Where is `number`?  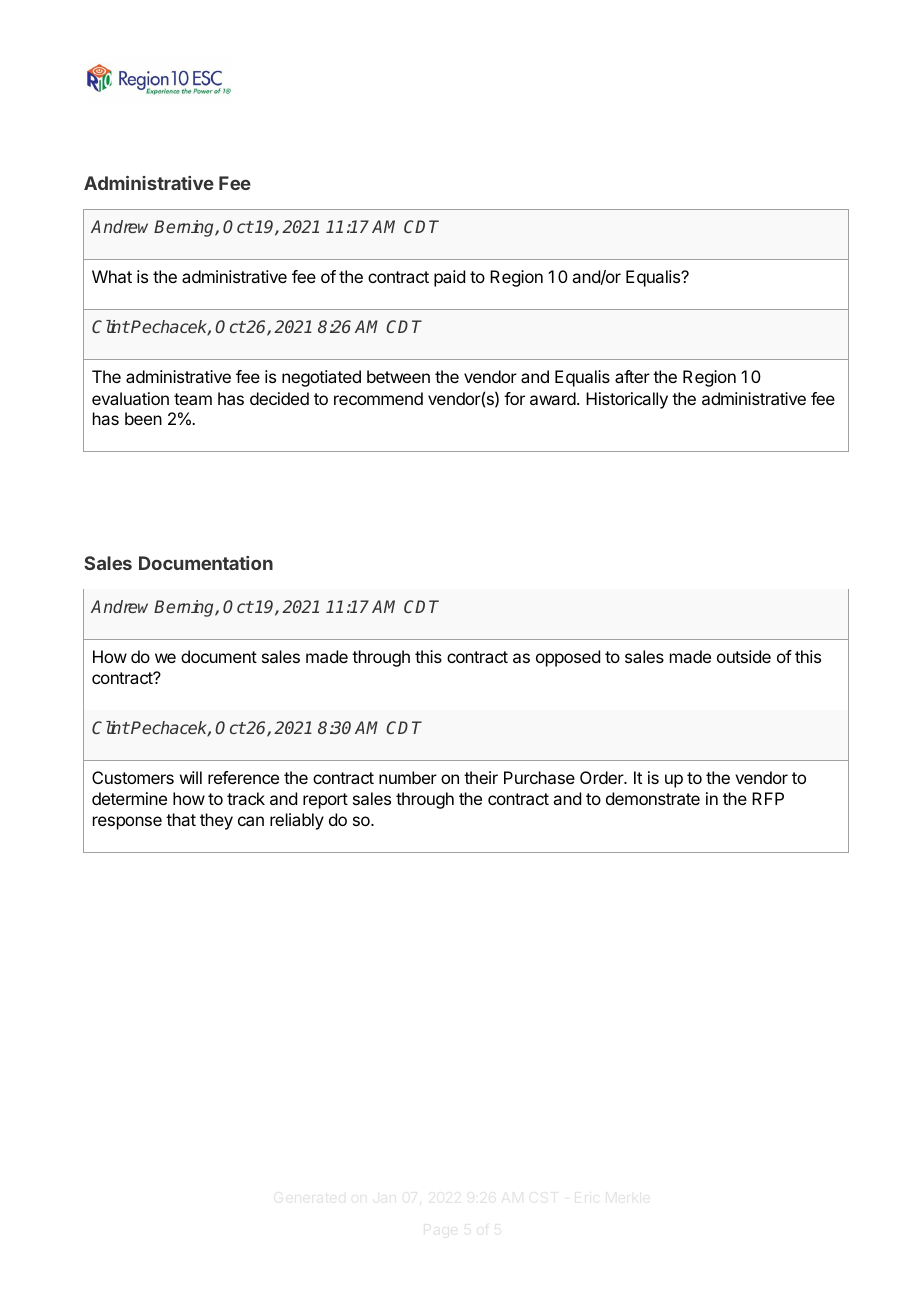 number is located at coordinates (408, 777).
